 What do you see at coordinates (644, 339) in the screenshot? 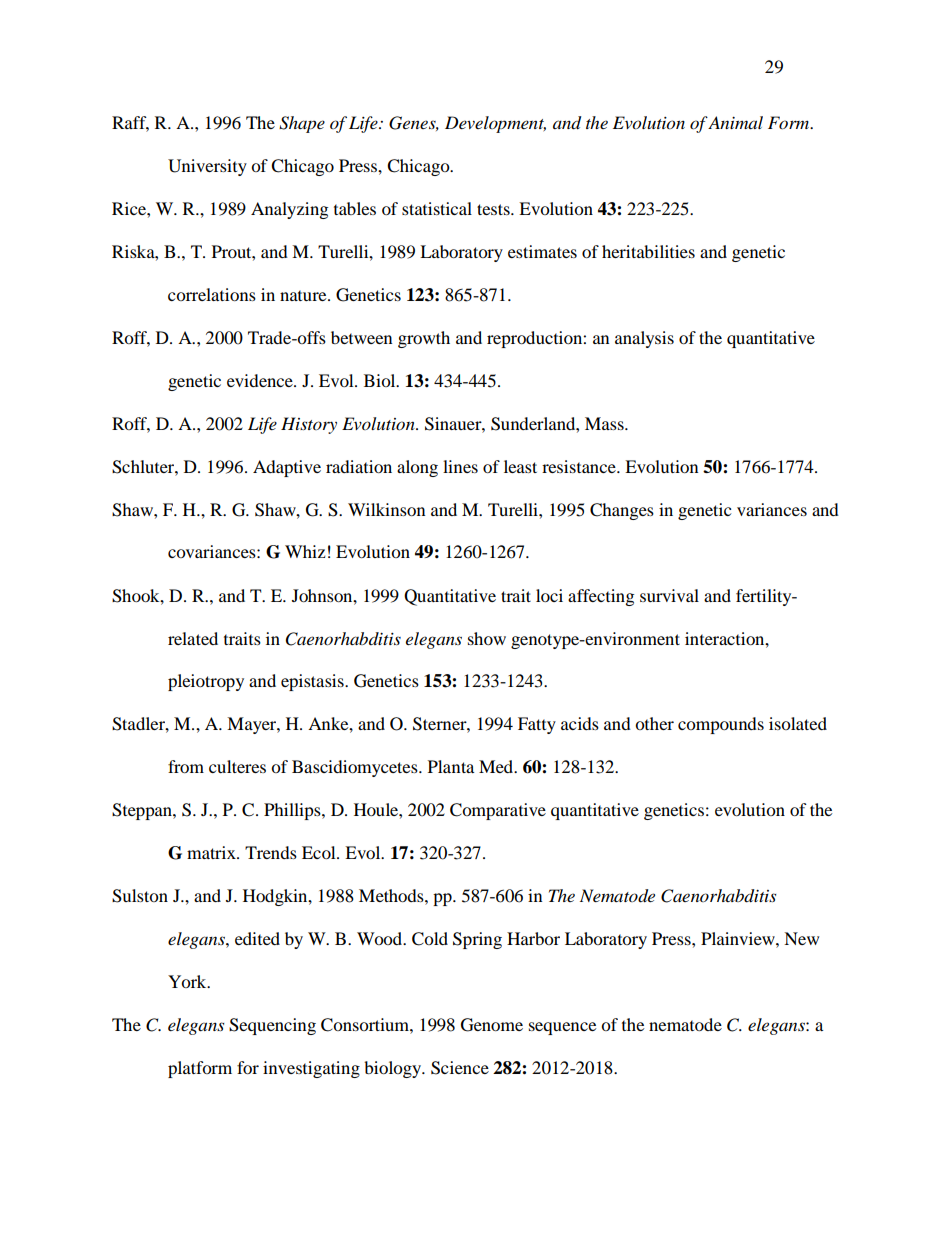
I see `analysis` at bounding box center [644, 339].
